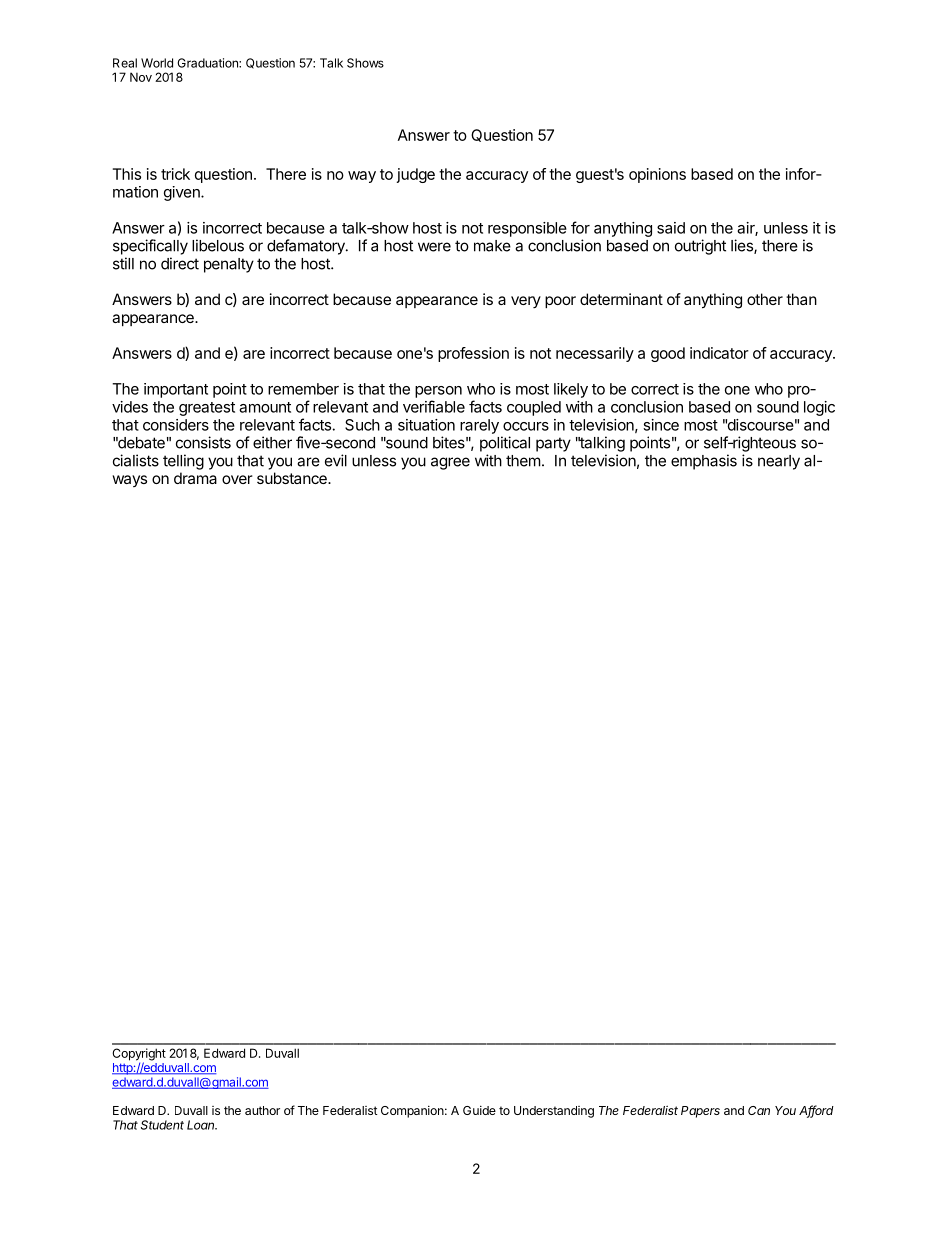 This document has height=1233, width=952. Describe the element at coordinates (473, 354) in the document. I see `profession` at that location.
